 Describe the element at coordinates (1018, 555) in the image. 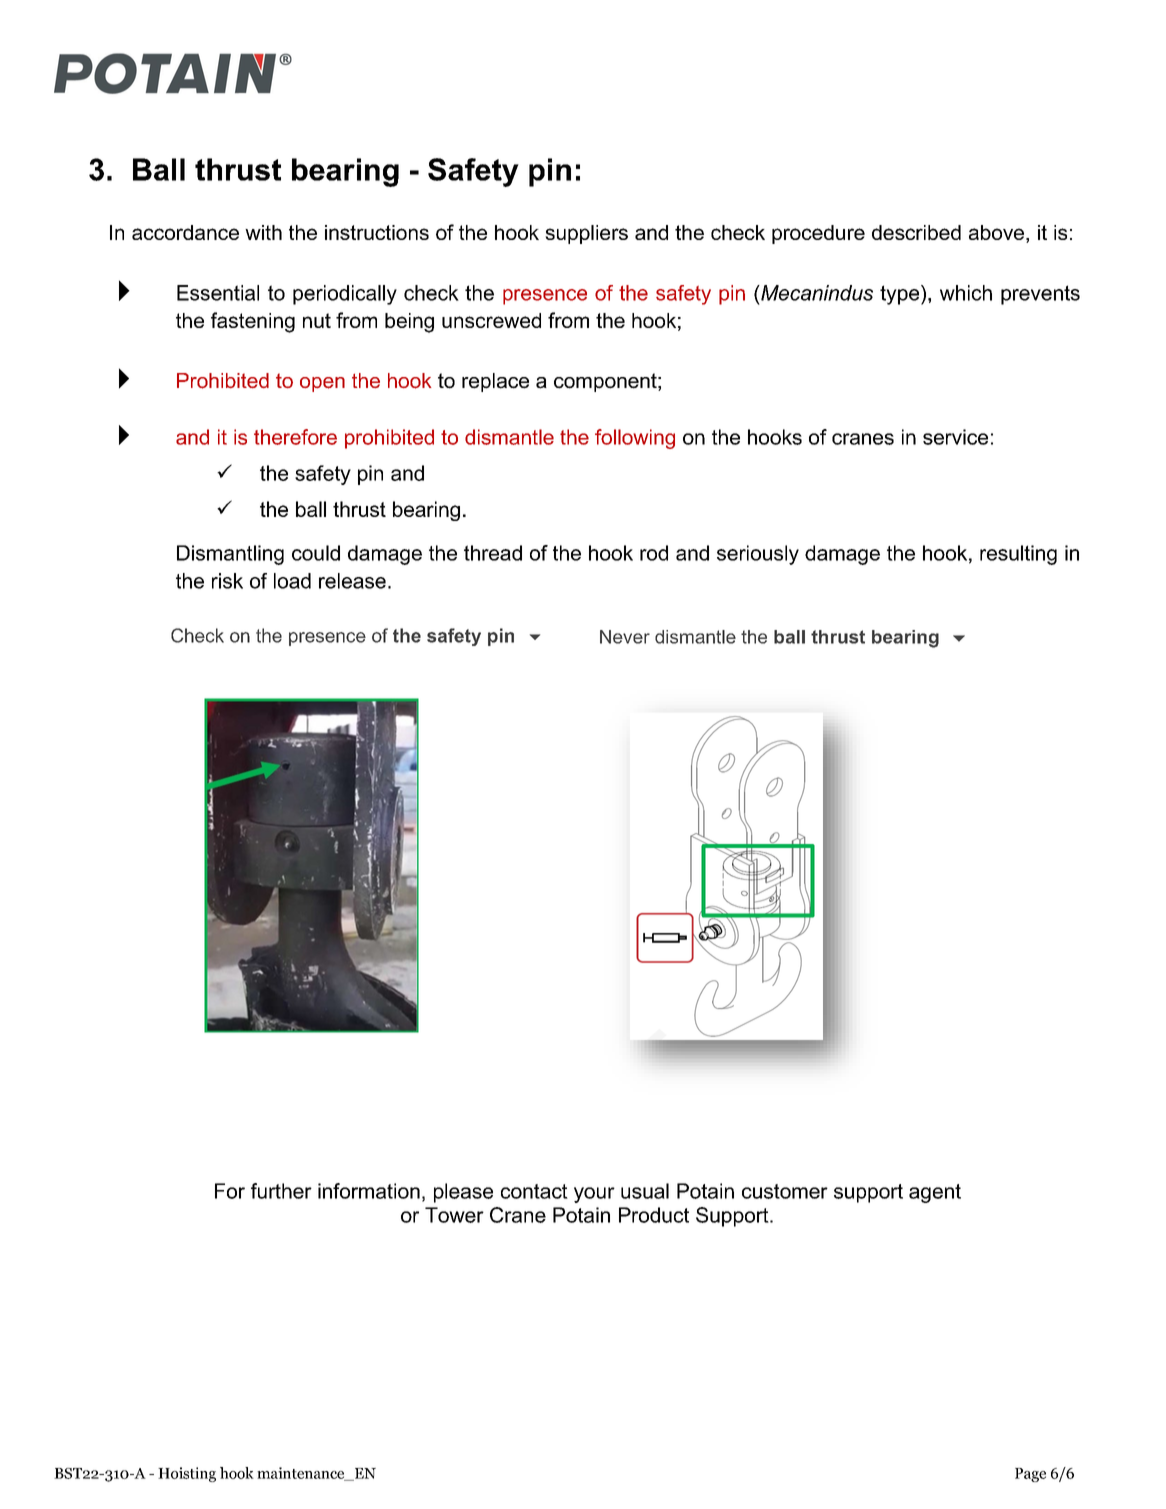

I see `resulting` at that location.
